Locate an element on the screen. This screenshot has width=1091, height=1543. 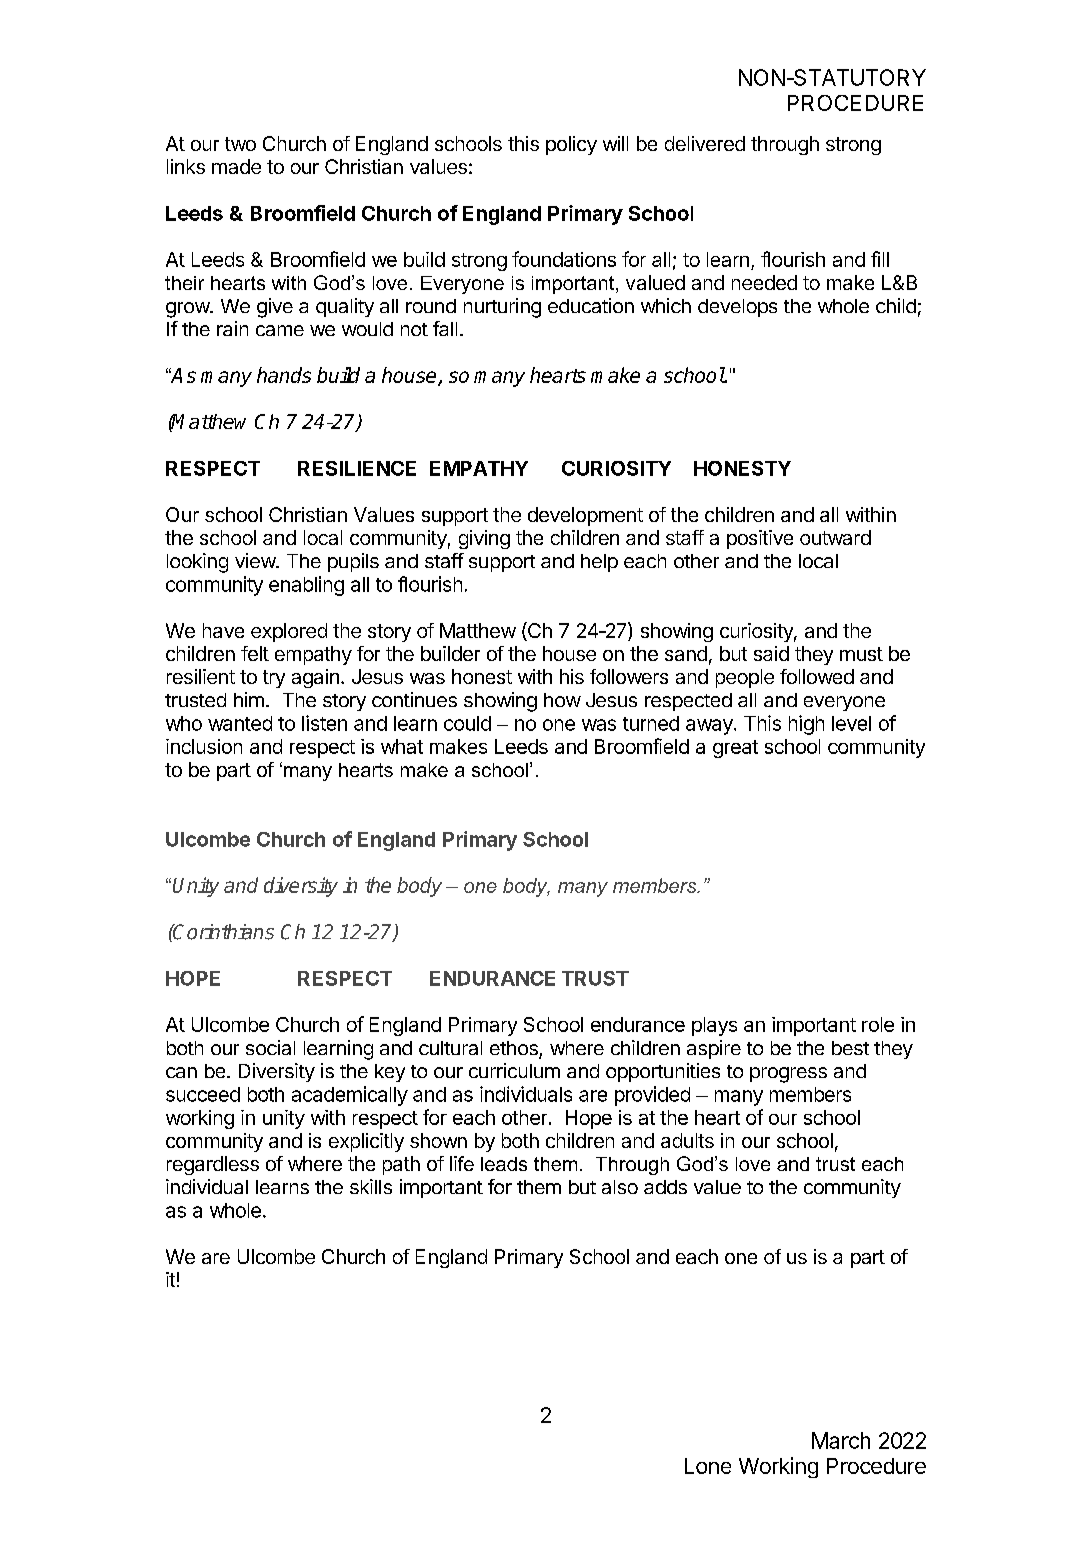
delivered is located at coordinates (705, 143).
